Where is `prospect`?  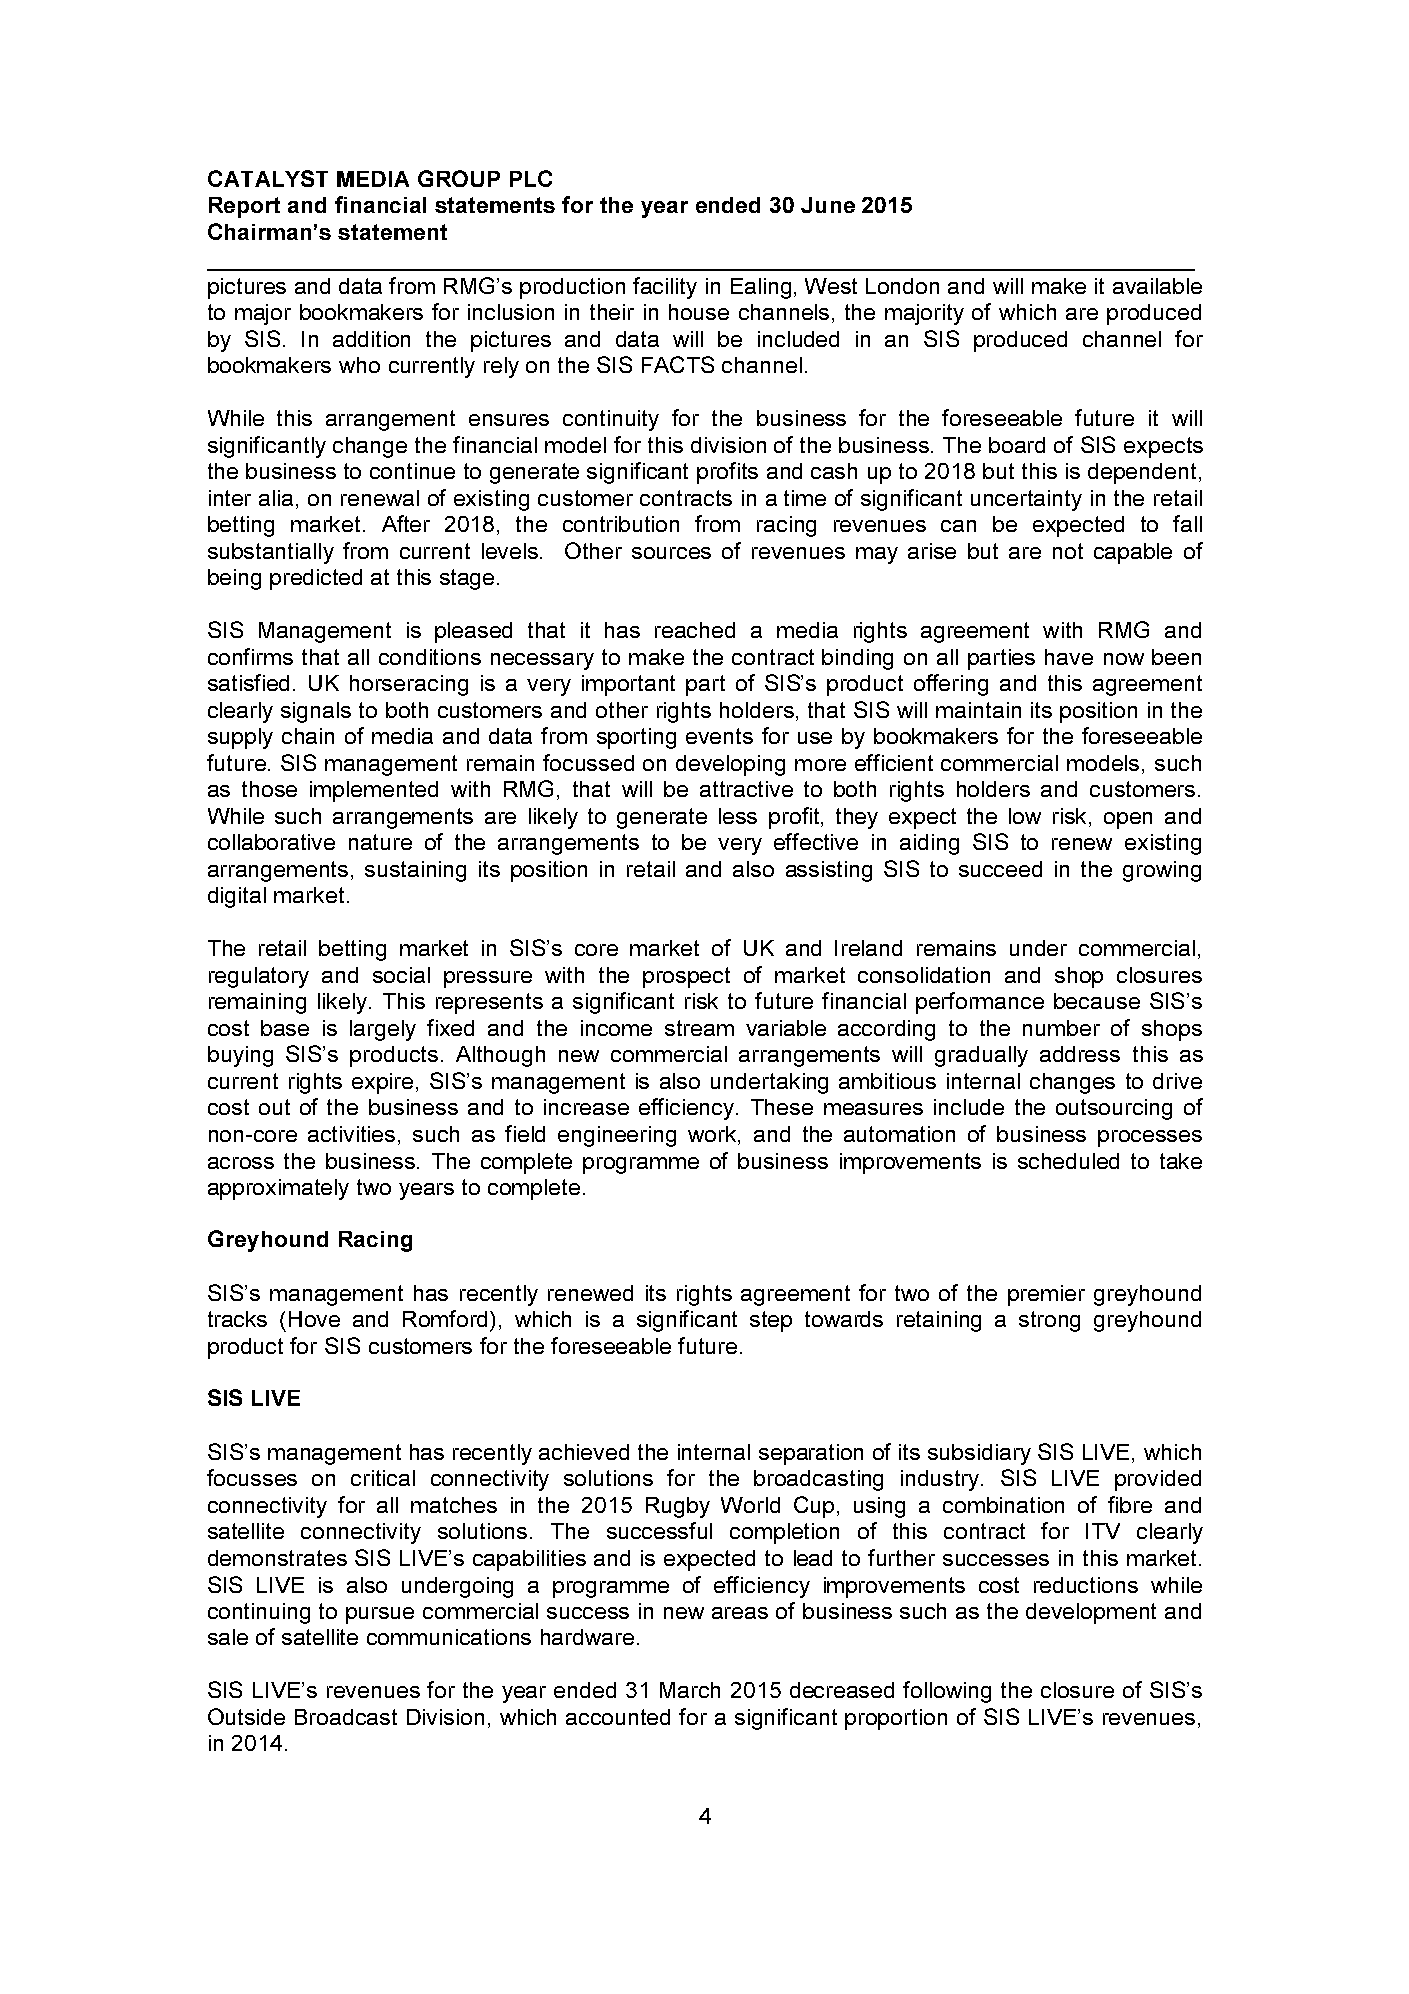 prospect is located at coordinates (686, 977).
